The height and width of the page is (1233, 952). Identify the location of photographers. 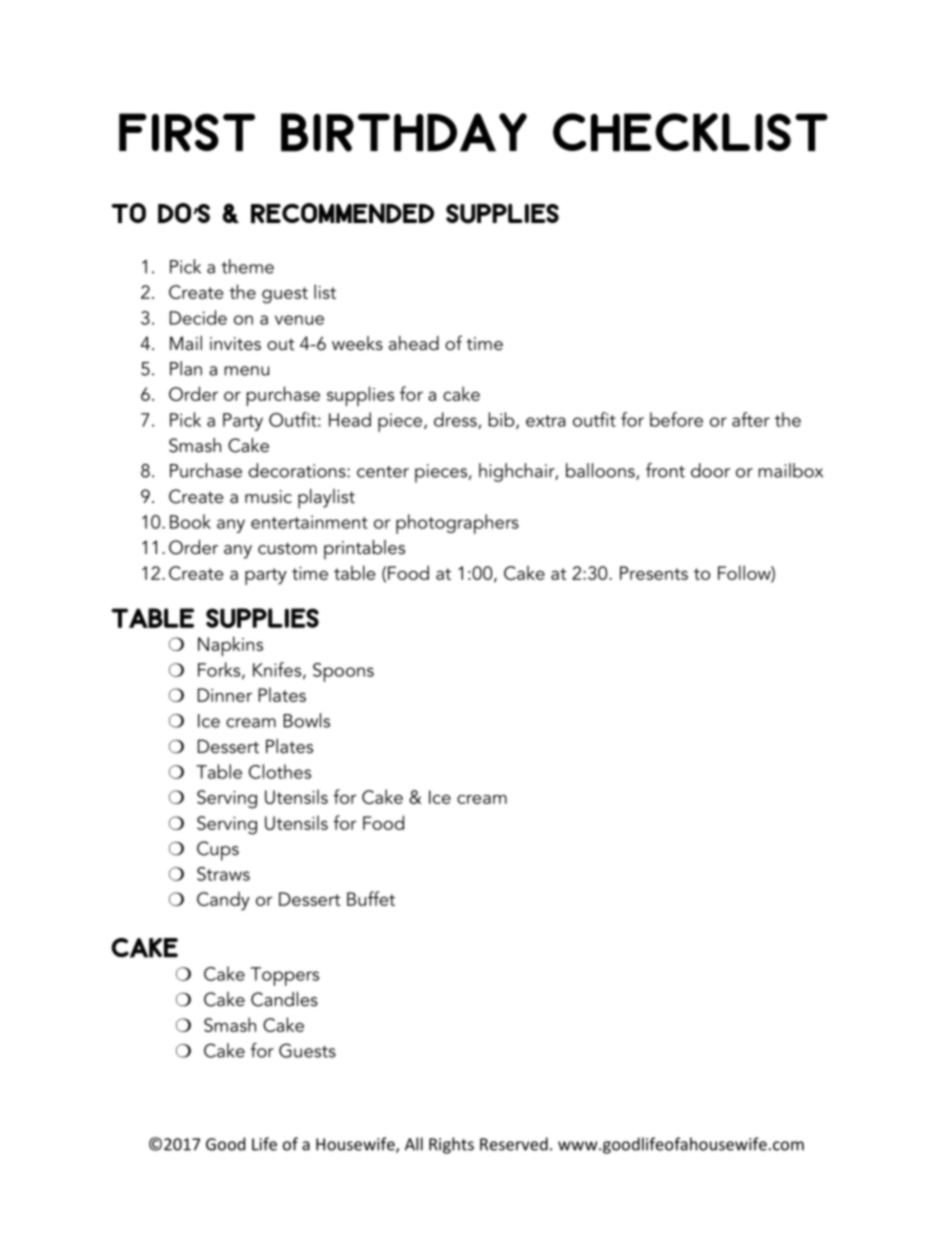
(457, 524).
